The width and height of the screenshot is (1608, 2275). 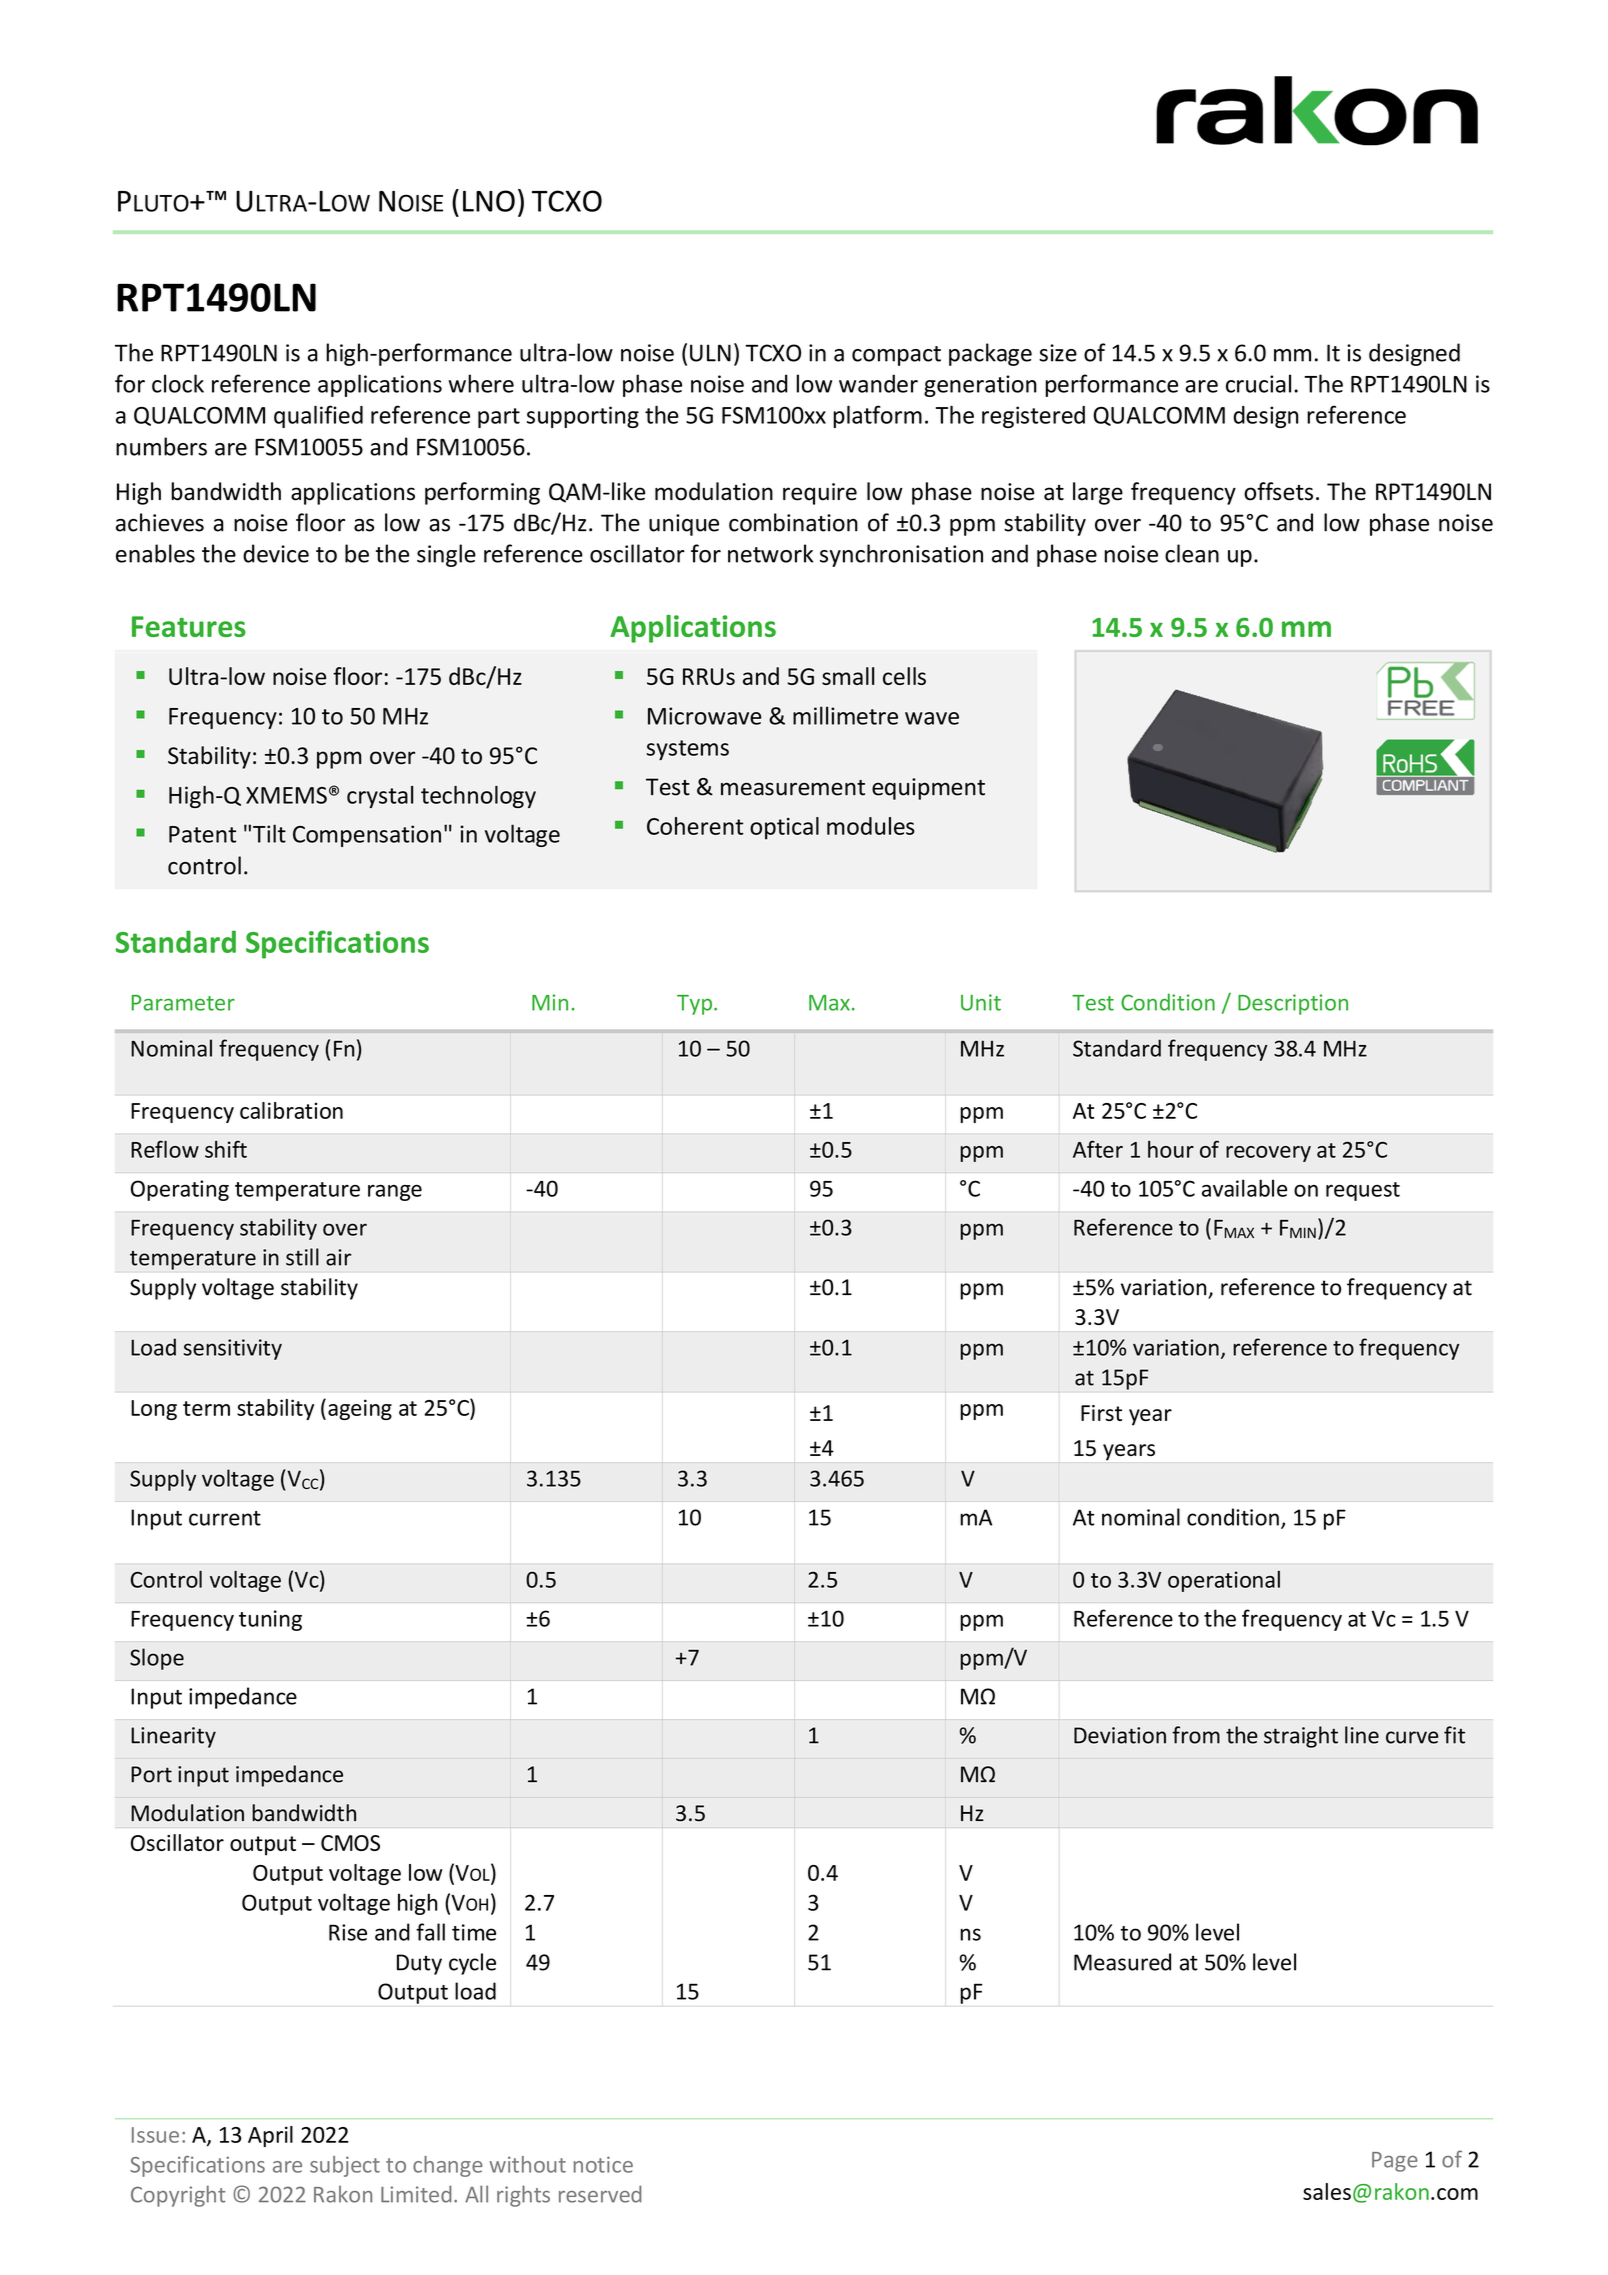 I want to click on First, so click(x=1101, y=1413).
